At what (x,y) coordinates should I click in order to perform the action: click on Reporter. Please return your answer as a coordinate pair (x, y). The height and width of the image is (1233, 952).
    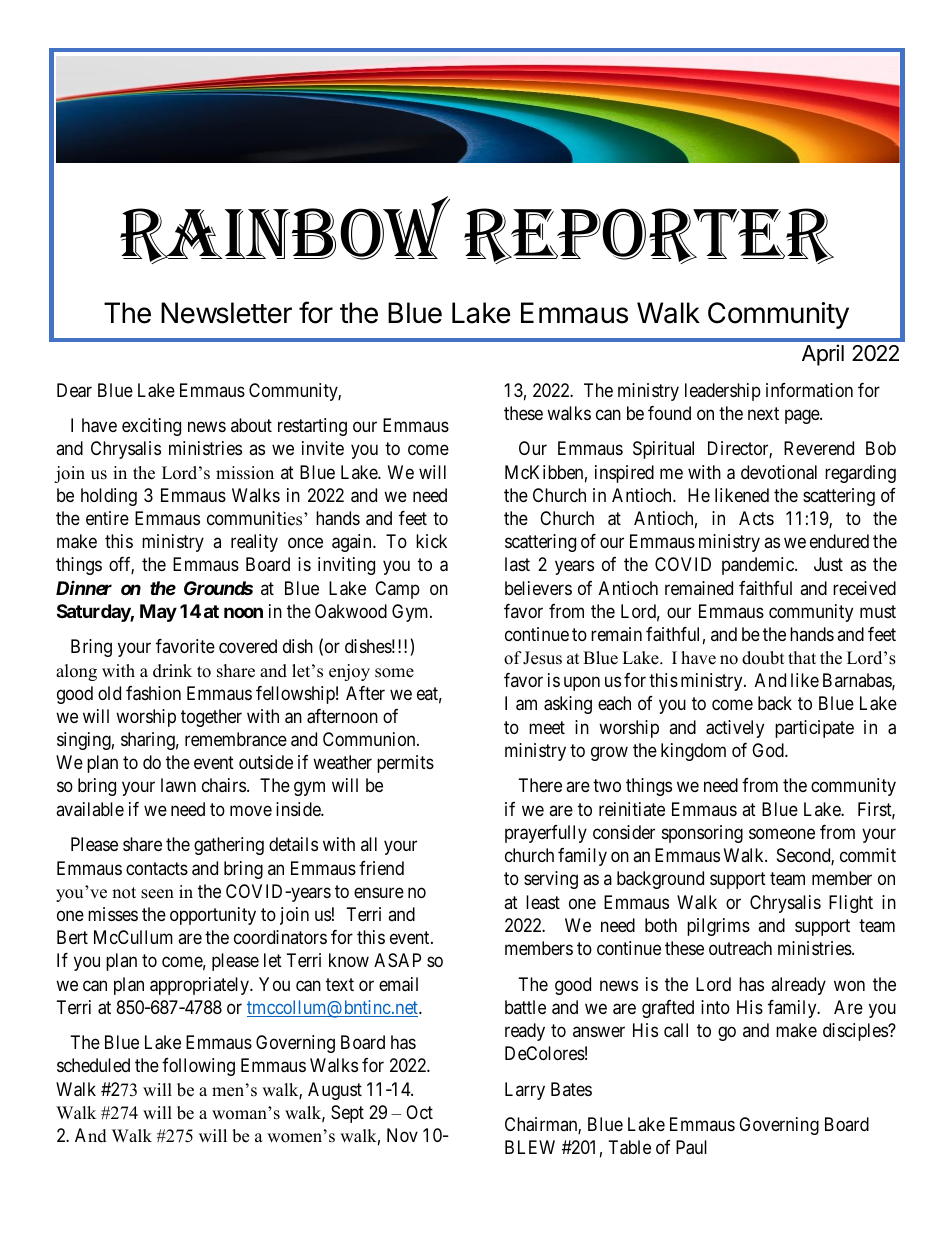
    Looking at the image, I should click on (649, 236).
